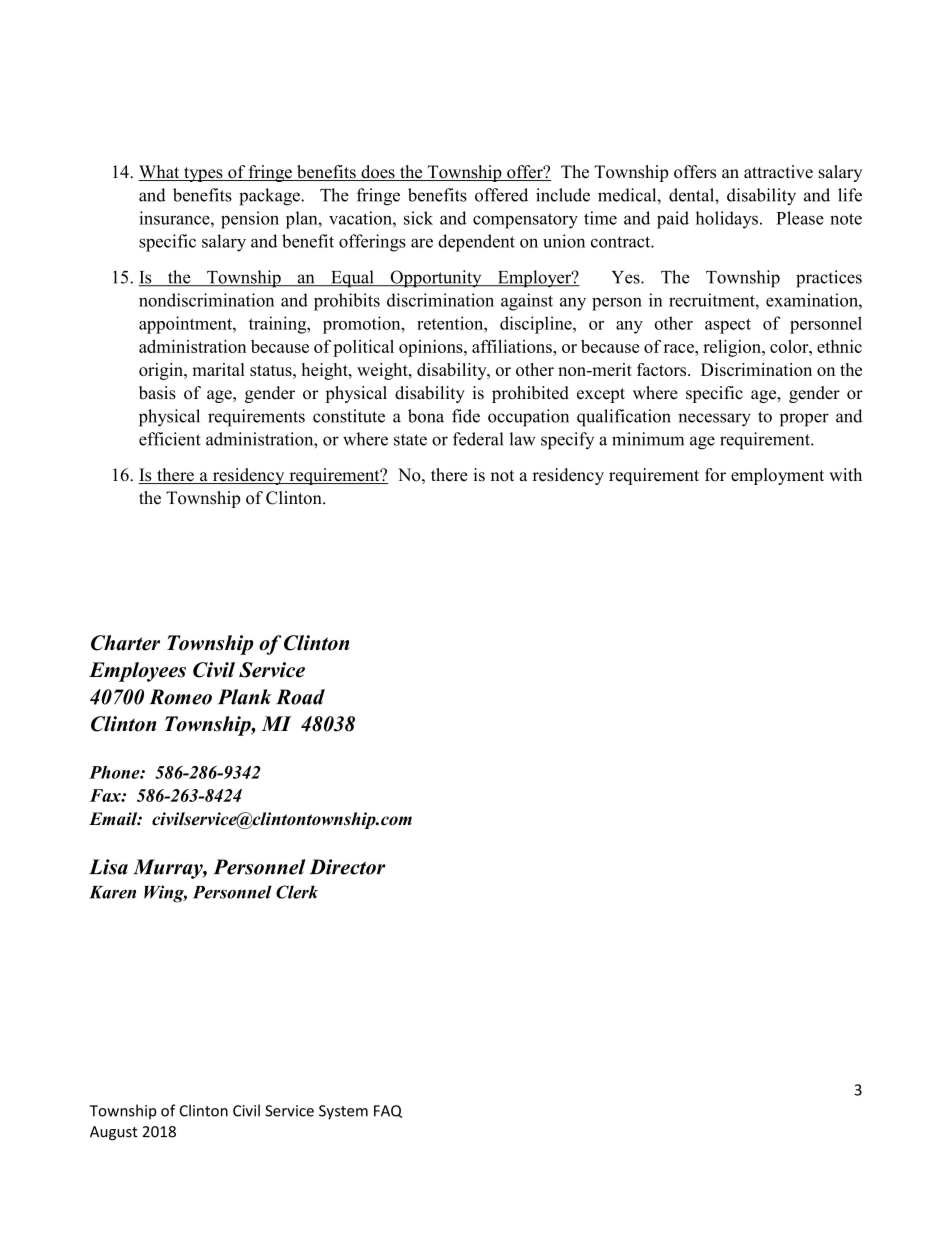  I want to click on compensatory, so click(525, 221).
